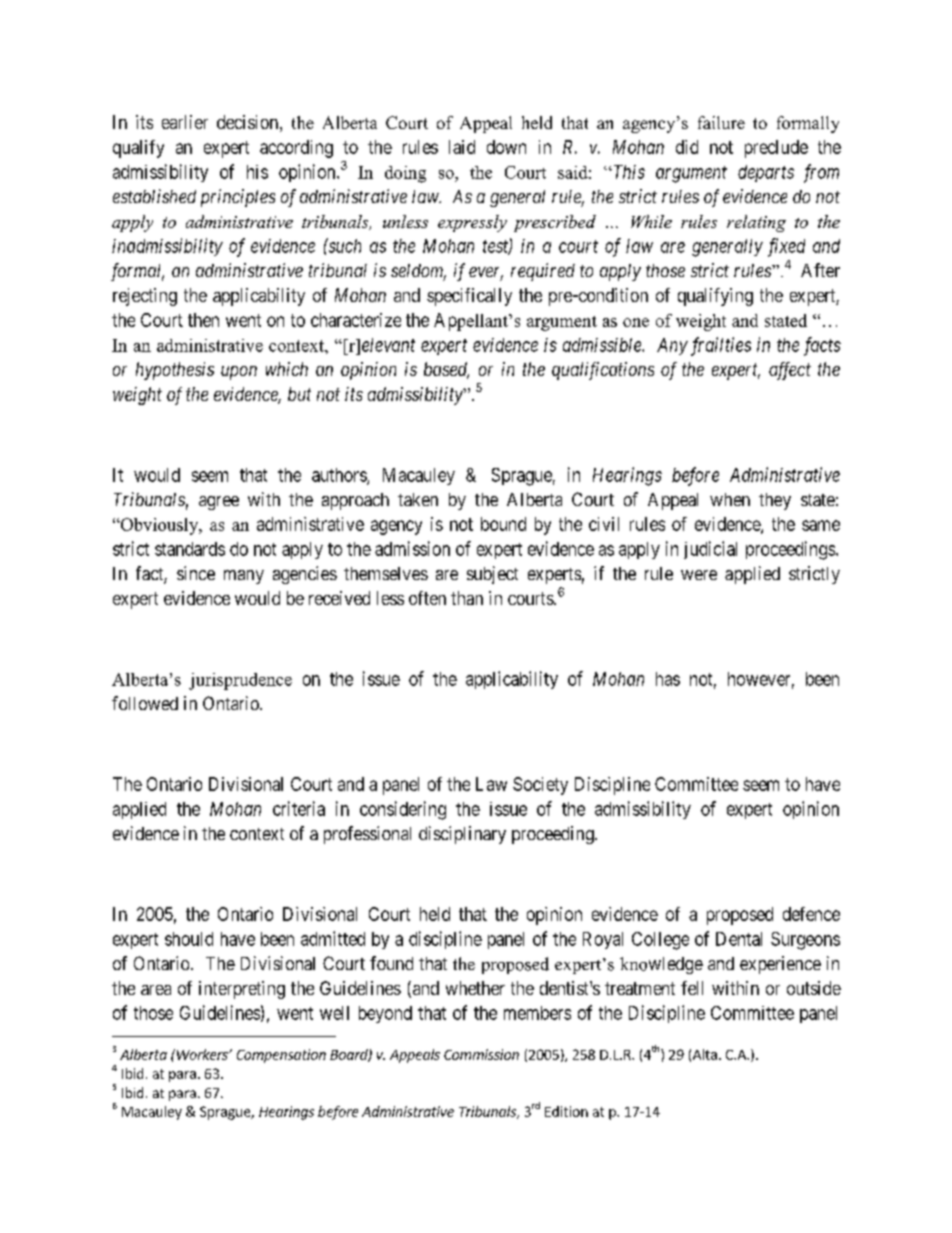 Image resolution: width=952 pixels, height=1233 pixels. Describe the element at coordinates (481, 1054) in the screenshot. I see `Commission` at that location.
